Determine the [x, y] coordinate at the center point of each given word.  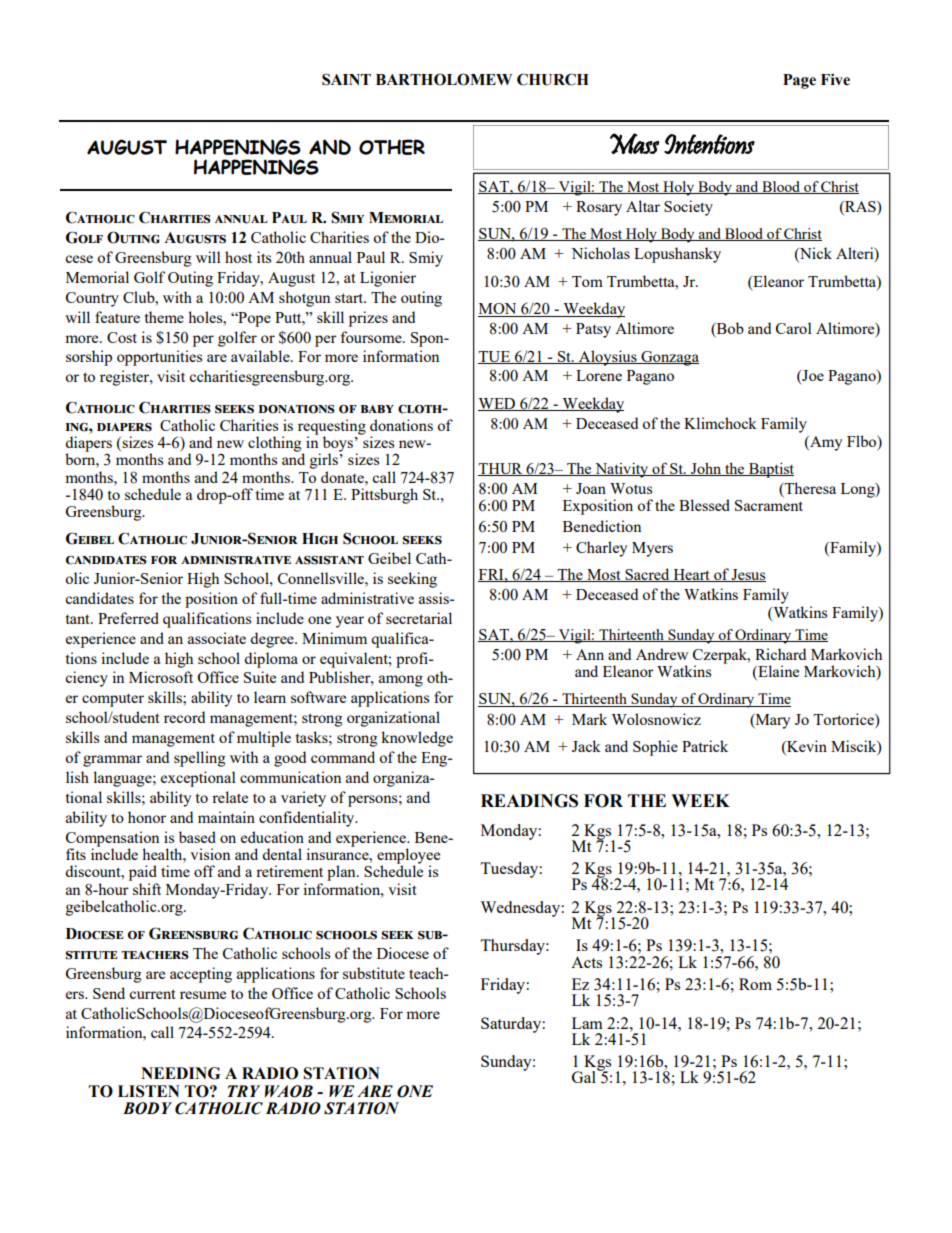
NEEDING [180, 1073]
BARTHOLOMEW [444, 79]
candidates [99, 598]
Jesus [748, 575]
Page [799, 81]
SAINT [346, 79]
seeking [412, 580]
